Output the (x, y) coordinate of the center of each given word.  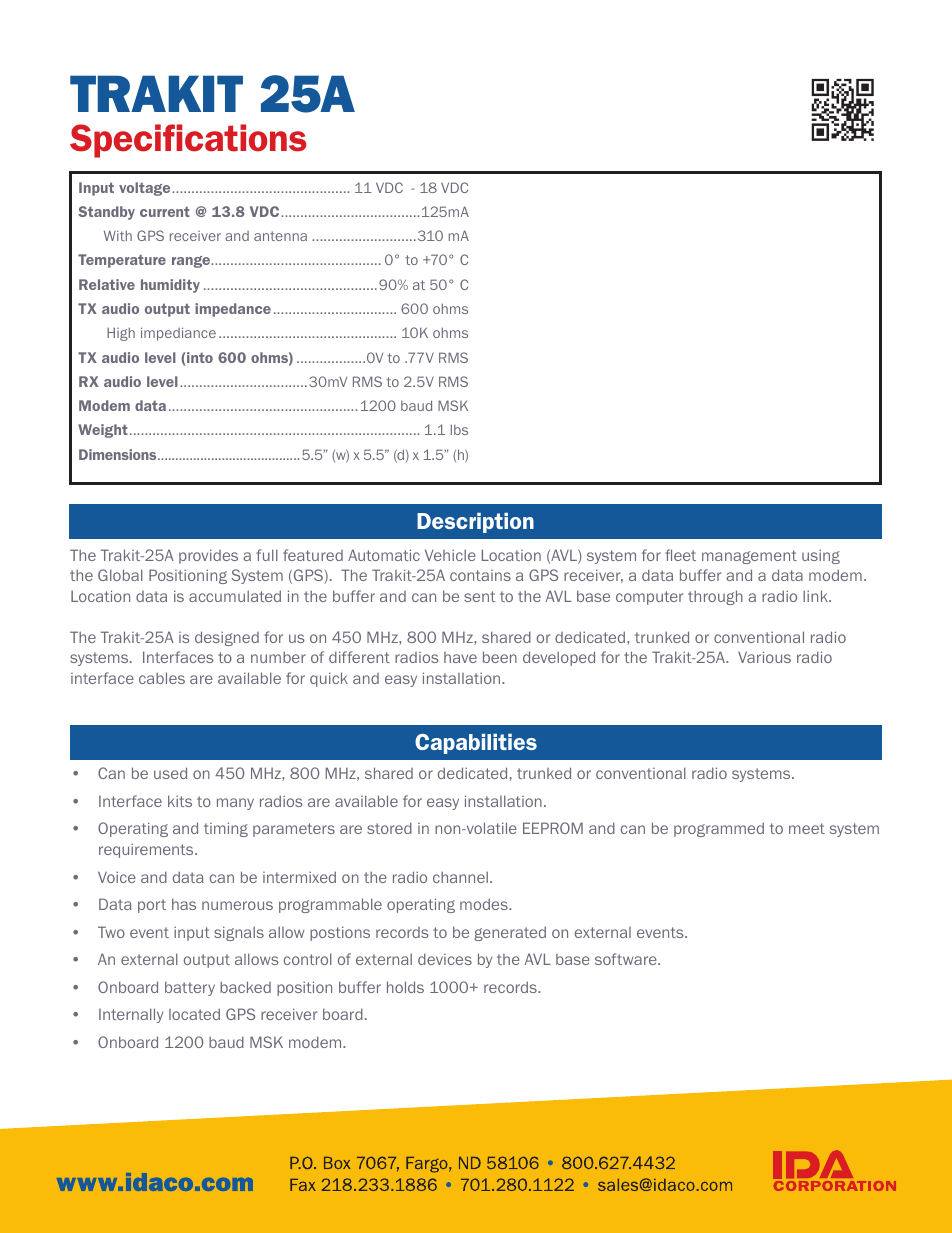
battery (190, 988)
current (165, 212)
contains (480, 575)
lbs (459, 429)
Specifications (188, 141)
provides (208, 556)
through (715, 597)
